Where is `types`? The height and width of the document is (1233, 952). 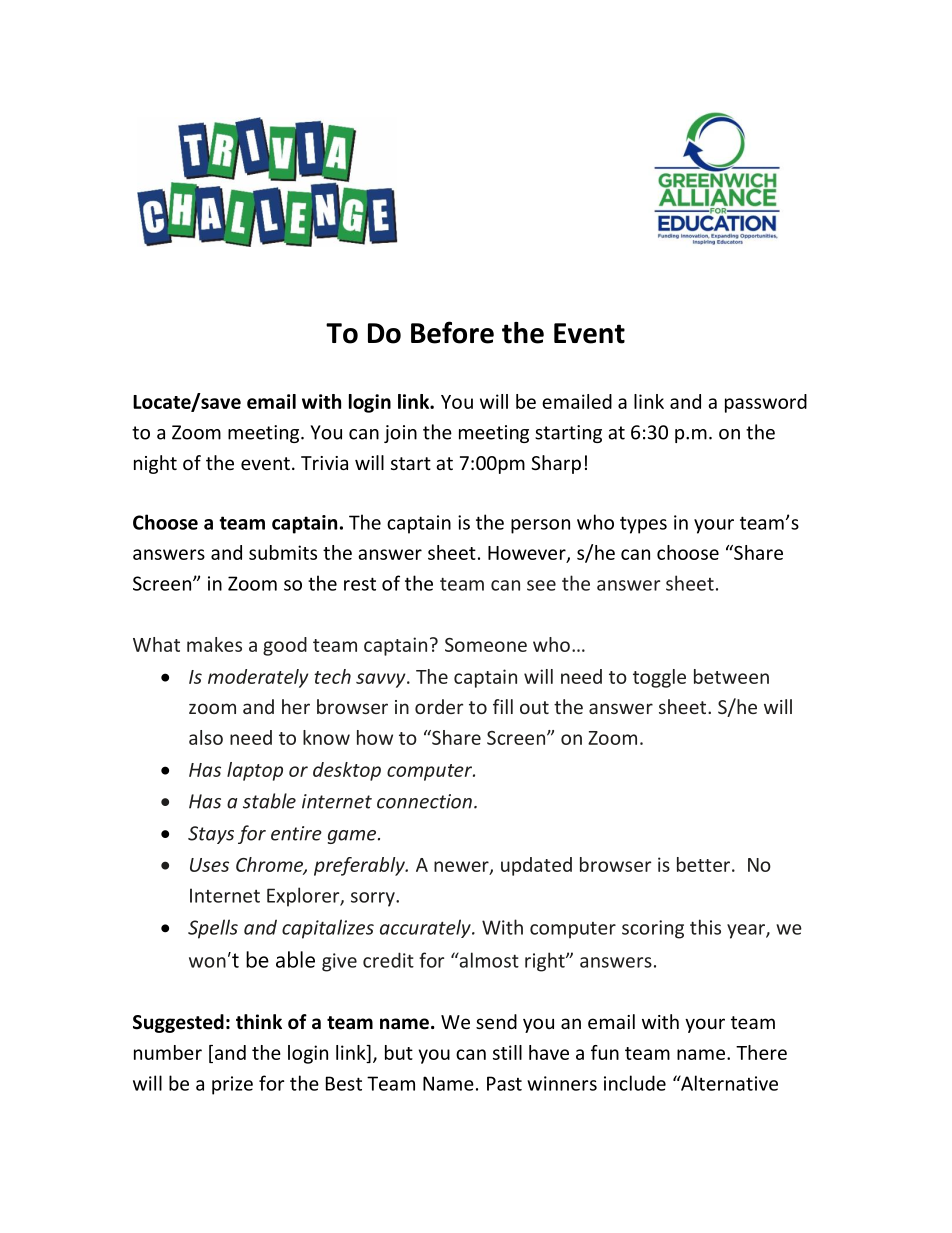 types is located at coordinates (643, 525).
